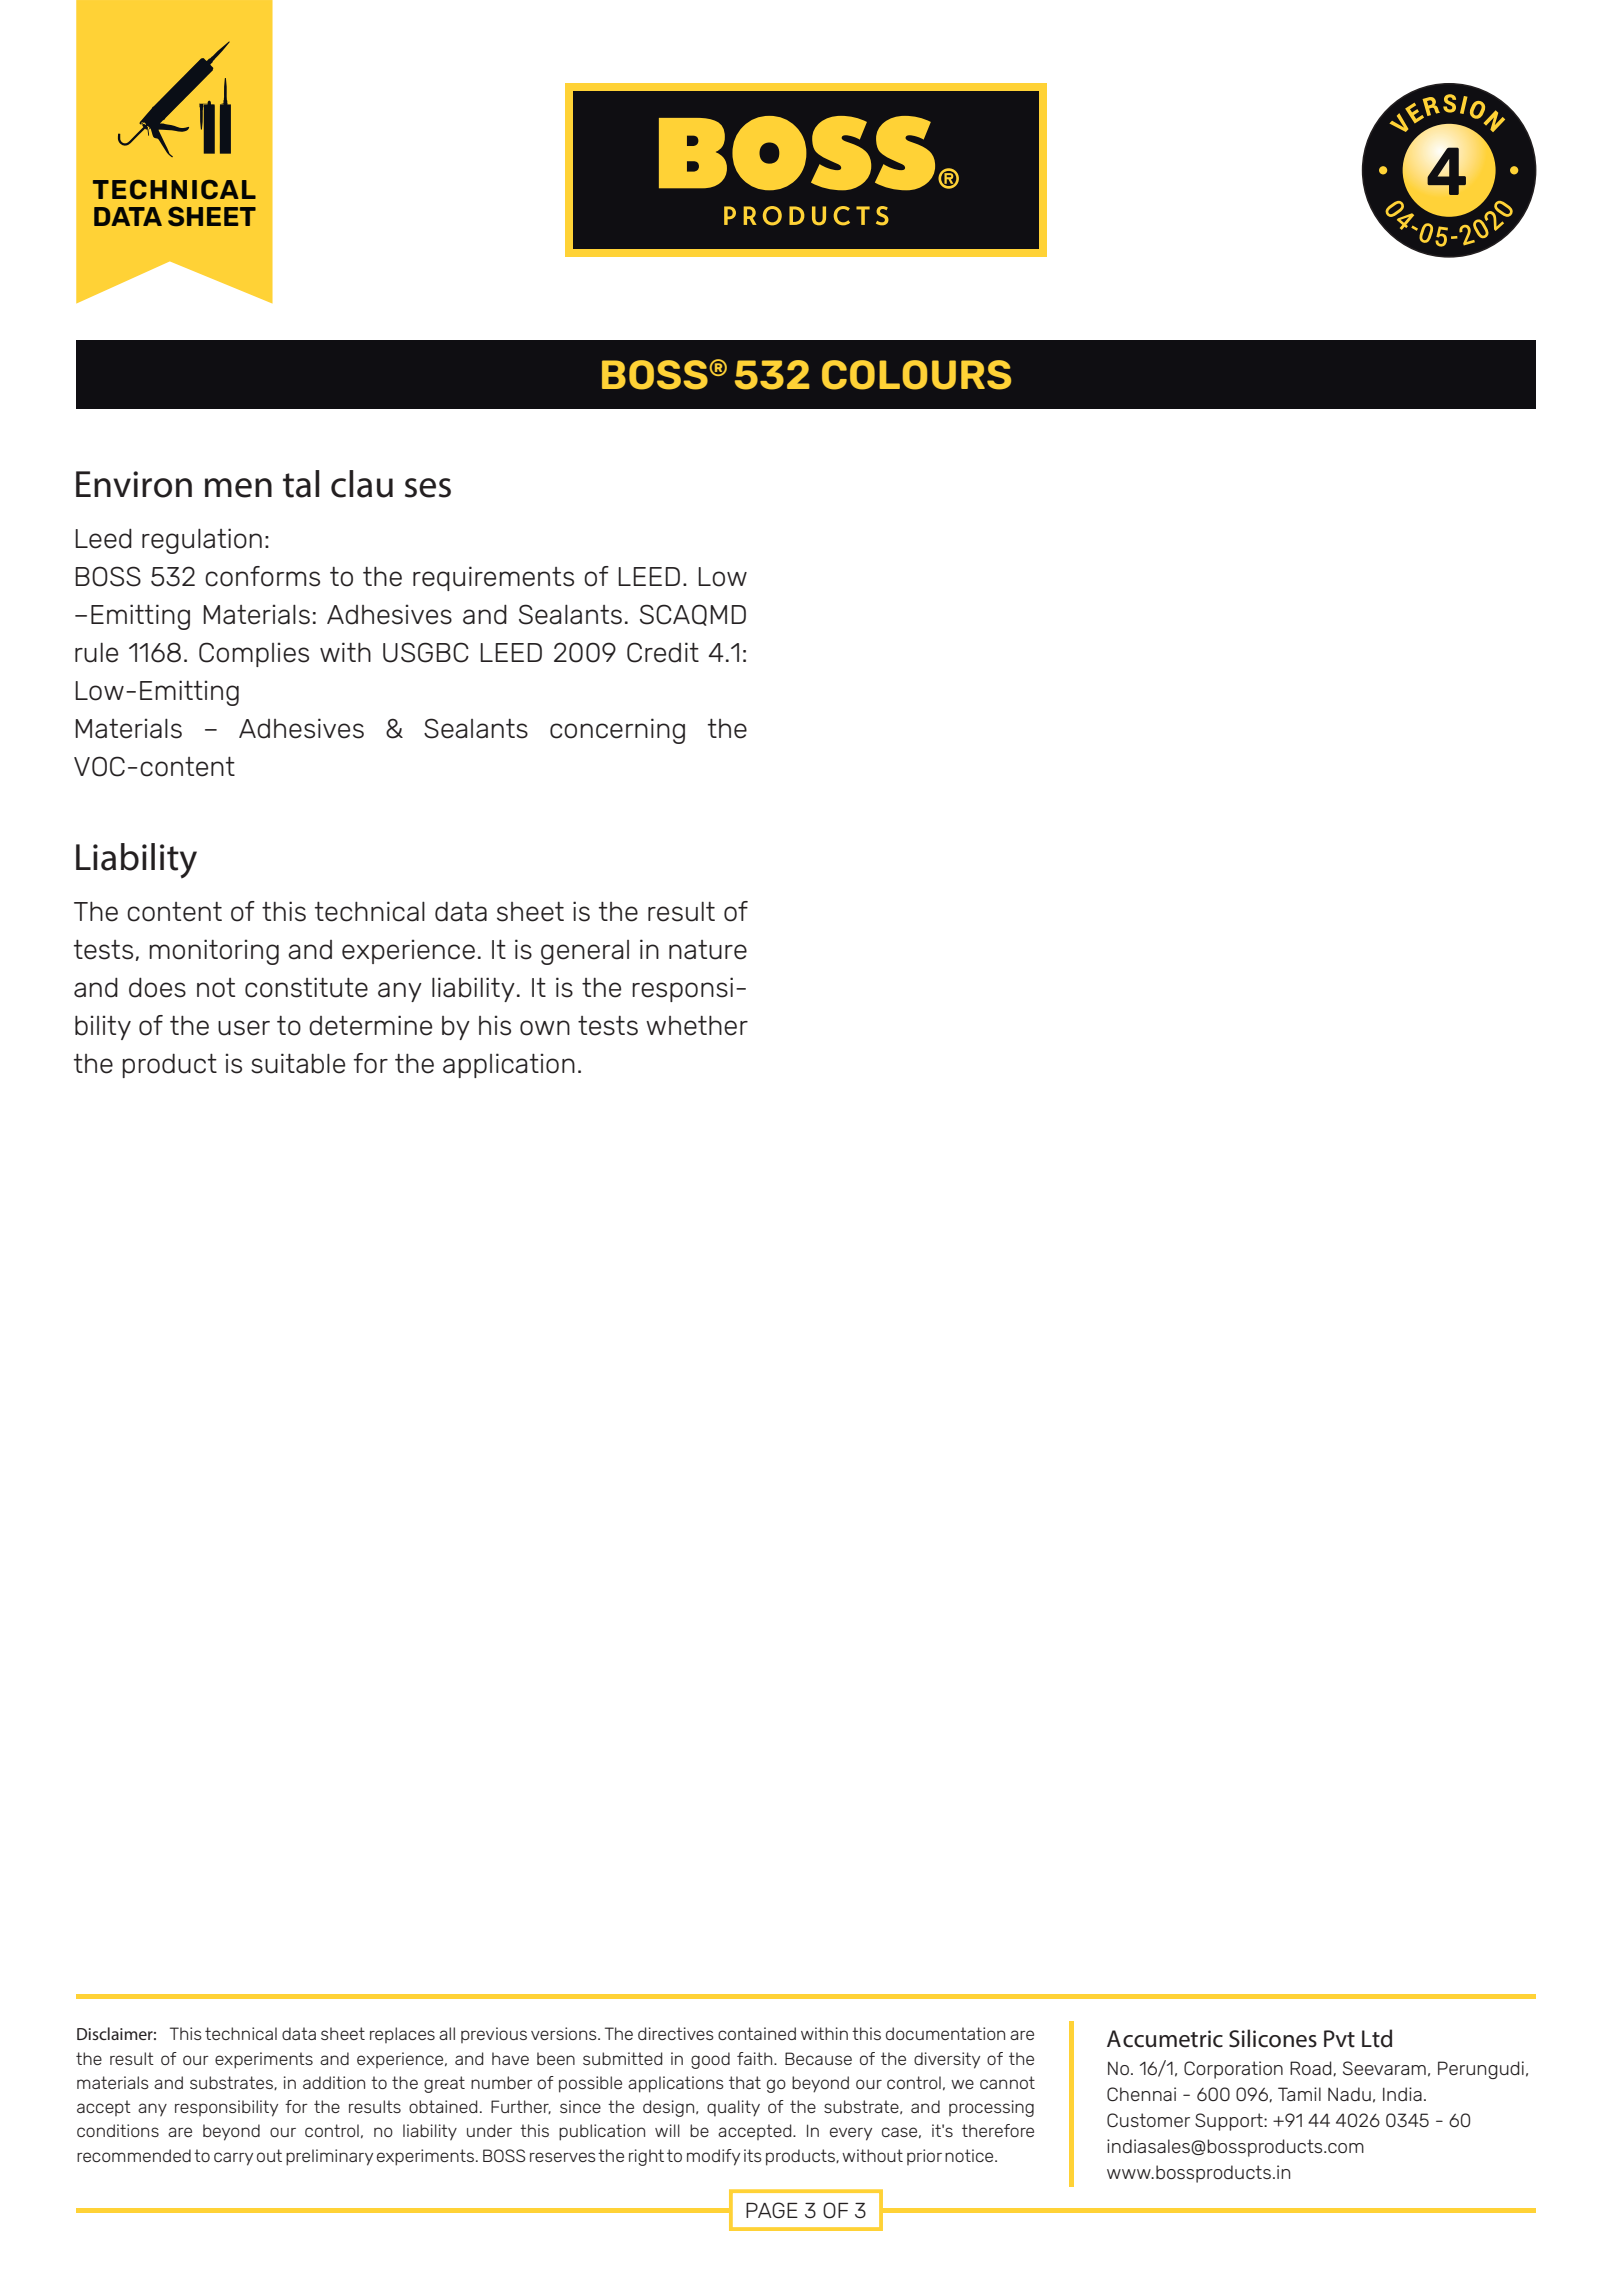 The image size is (1613, 2282). What do you see at coordinates (663, 652) in the screenshot?
I see `Credit` at bounding box center [663, 652].
